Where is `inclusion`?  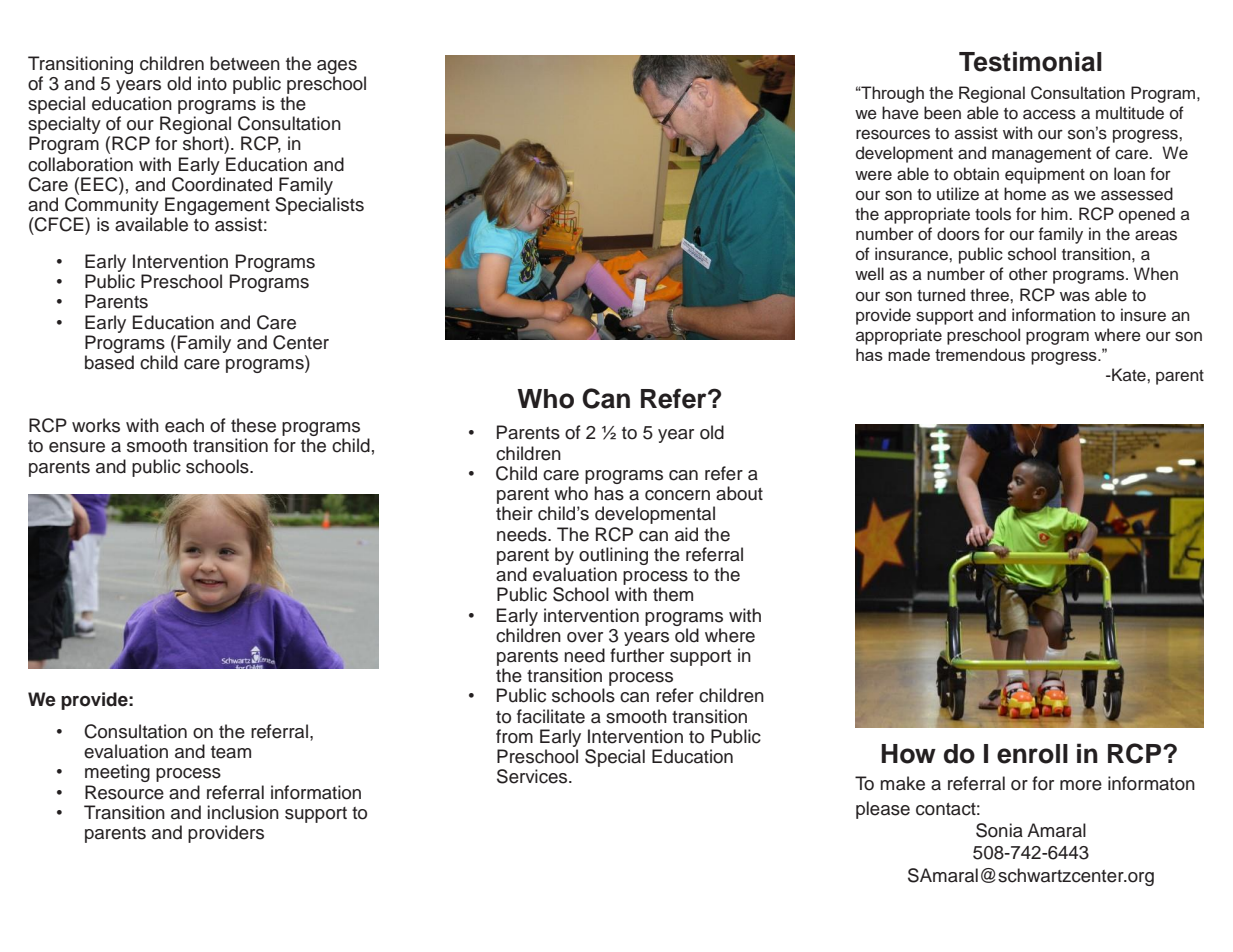
inclusion is located at coordinates (243, 812).
